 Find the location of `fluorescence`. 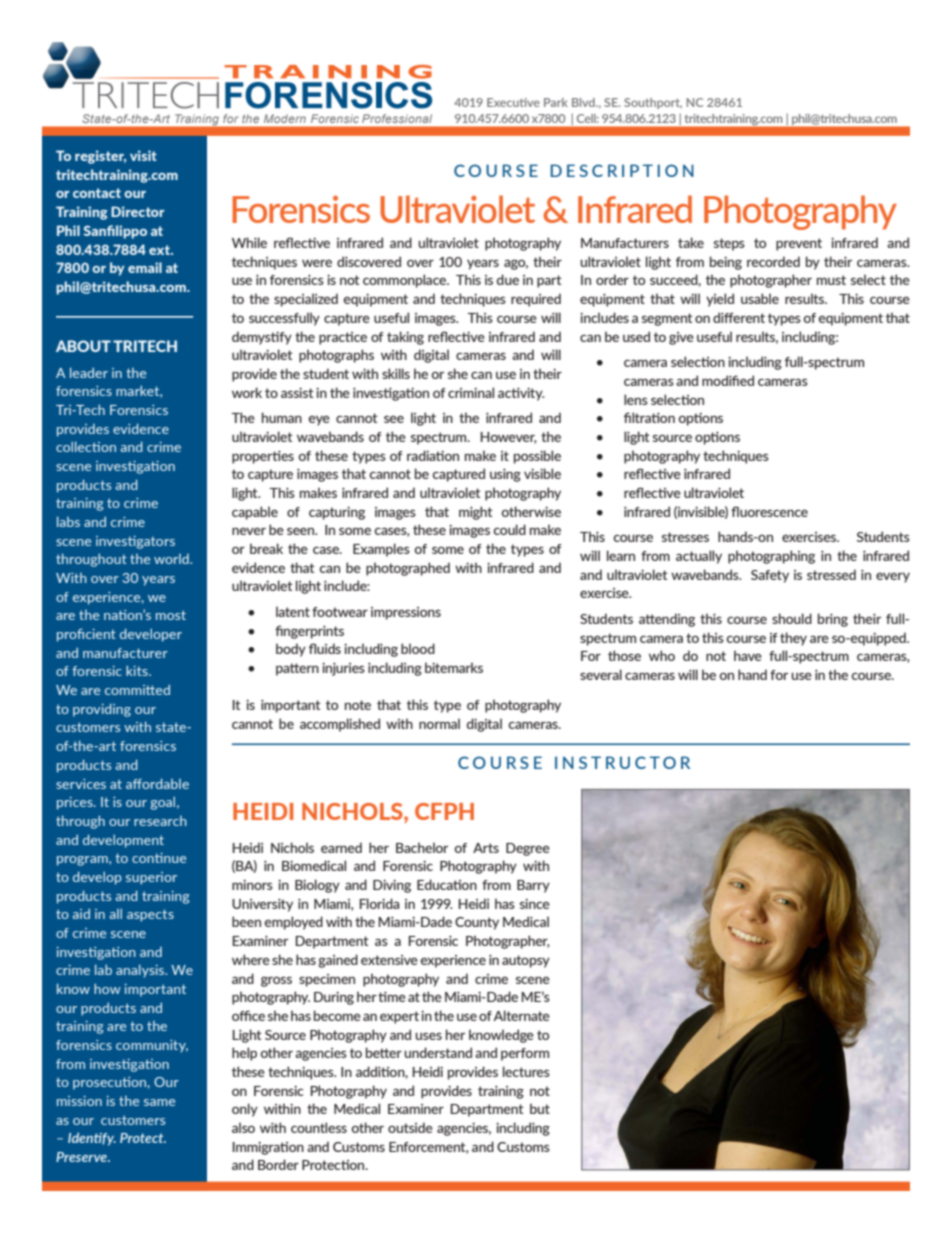

fluorescence is located at coordinates (769, 511).
